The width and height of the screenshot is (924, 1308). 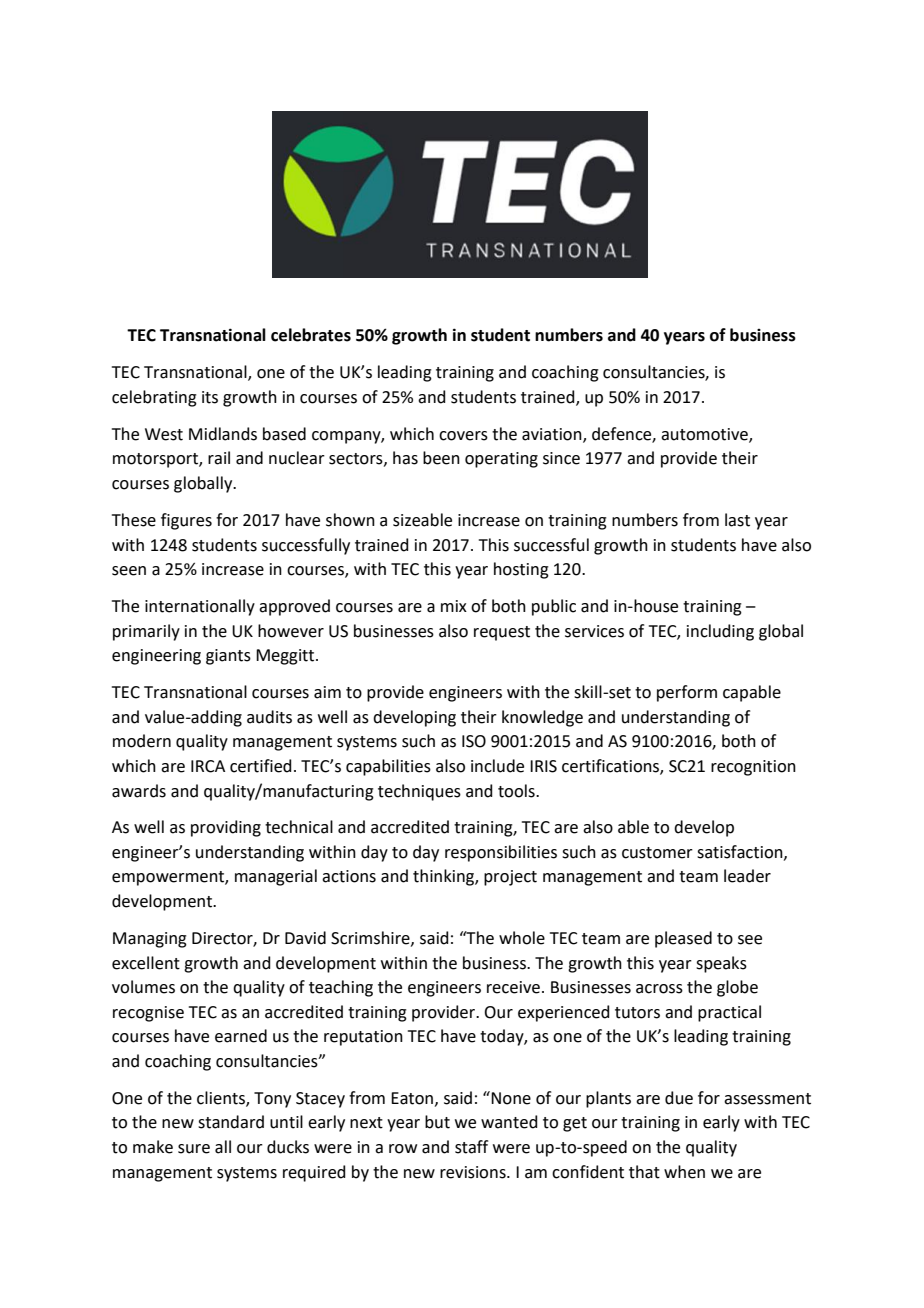 What do you see at coordinates (471, 1147) in the screenshot?
I see `staff` at bounding box center [471, 1147].
